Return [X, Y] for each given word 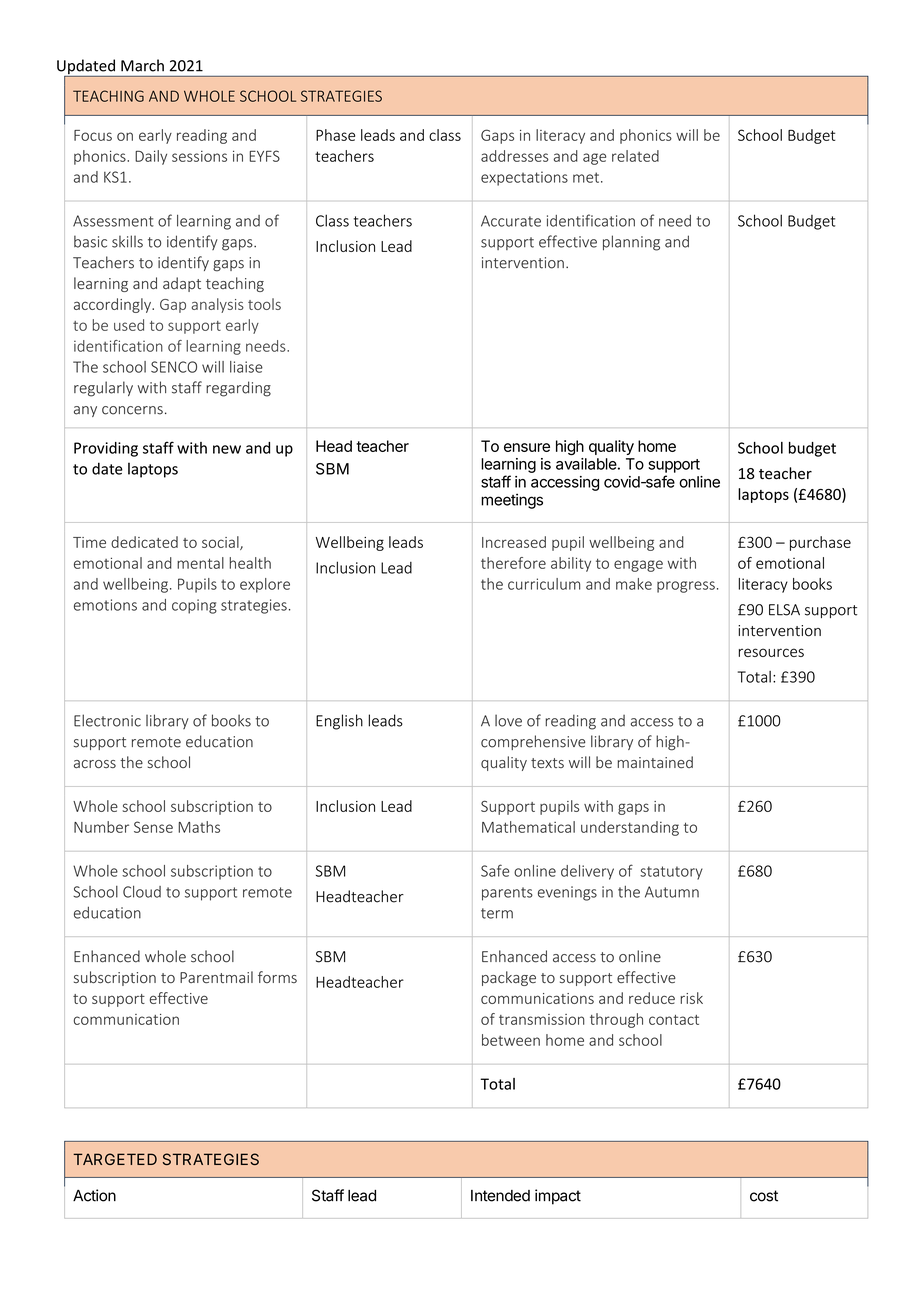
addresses [515, 156]
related [635, 156]
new [227, 449]
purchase [820, 543]
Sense [153, 827]
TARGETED [115, 1159]
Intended [500, 1196]
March [142, 65]
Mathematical [528, 827]
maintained [655, 762]
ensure [527, 447]
